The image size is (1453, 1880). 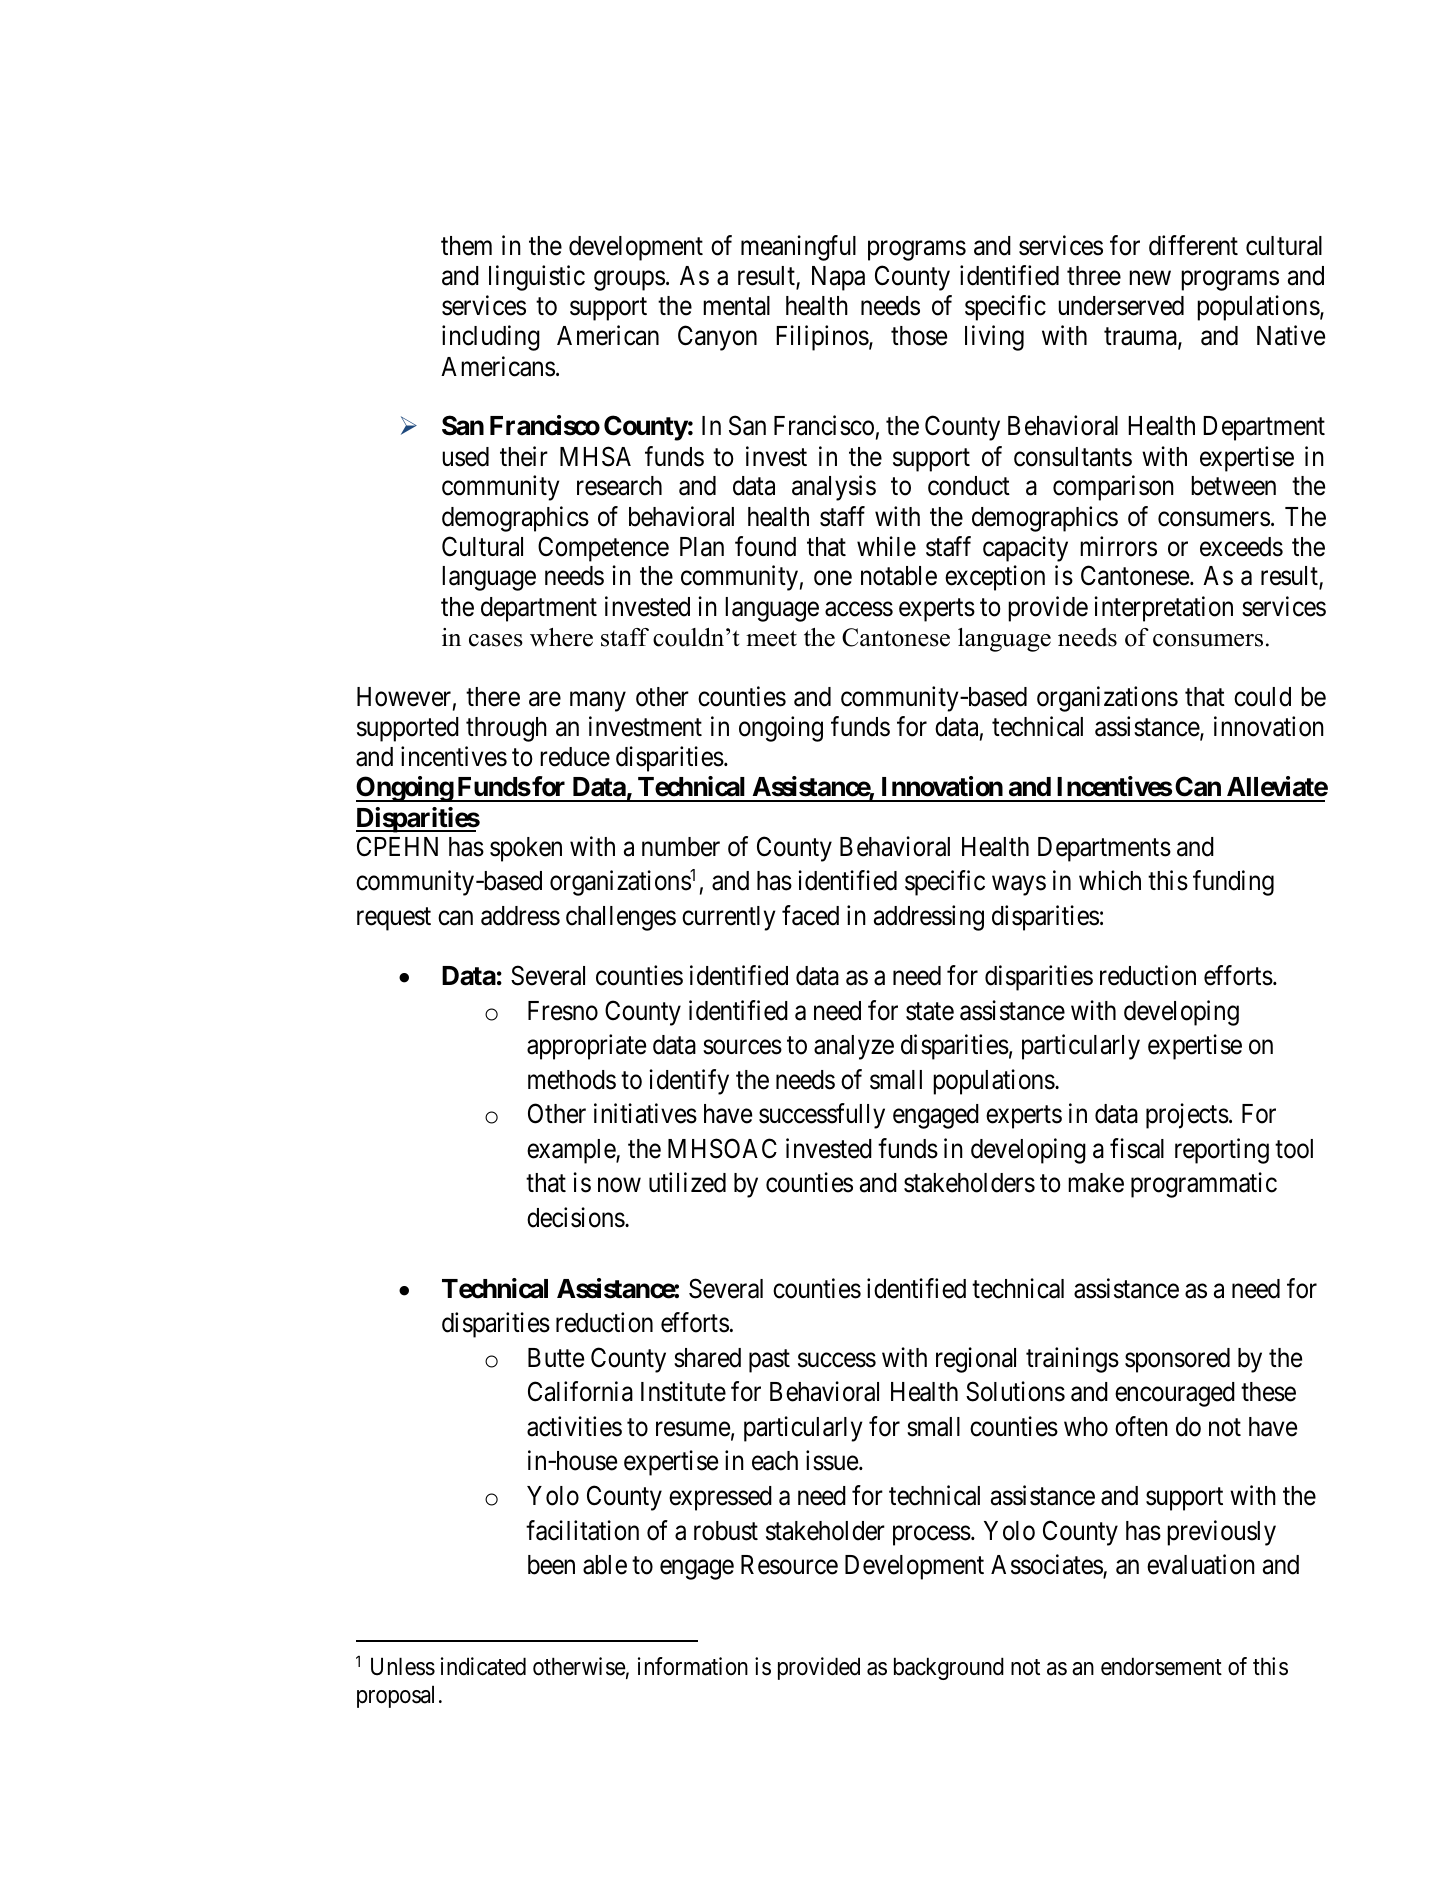 I want to click on analyze, so click(x=854, y=1047).
